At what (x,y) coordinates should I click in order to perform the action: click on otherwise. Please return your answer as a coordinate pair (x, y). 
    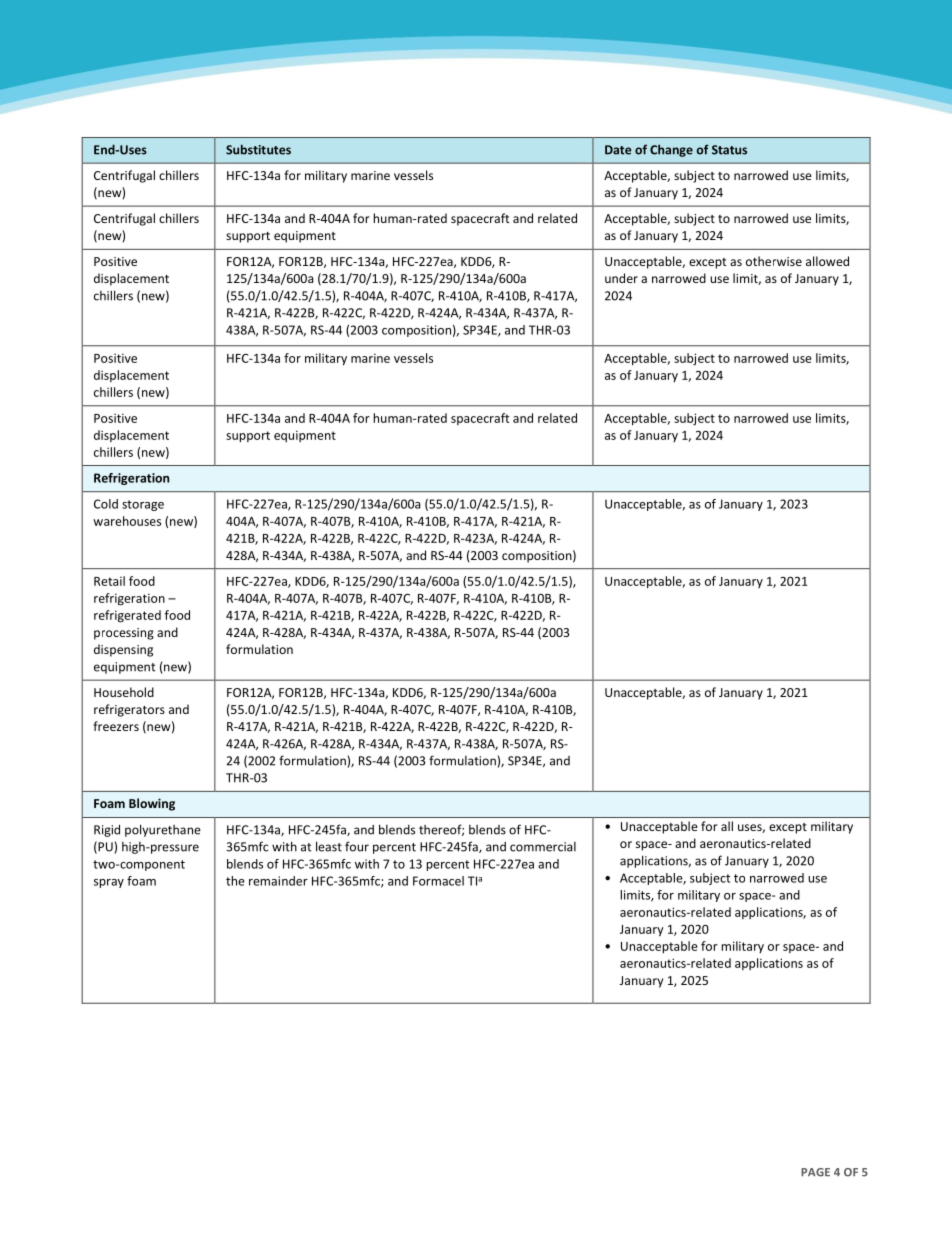
    Looking at the image, I should click on (774, 261).
